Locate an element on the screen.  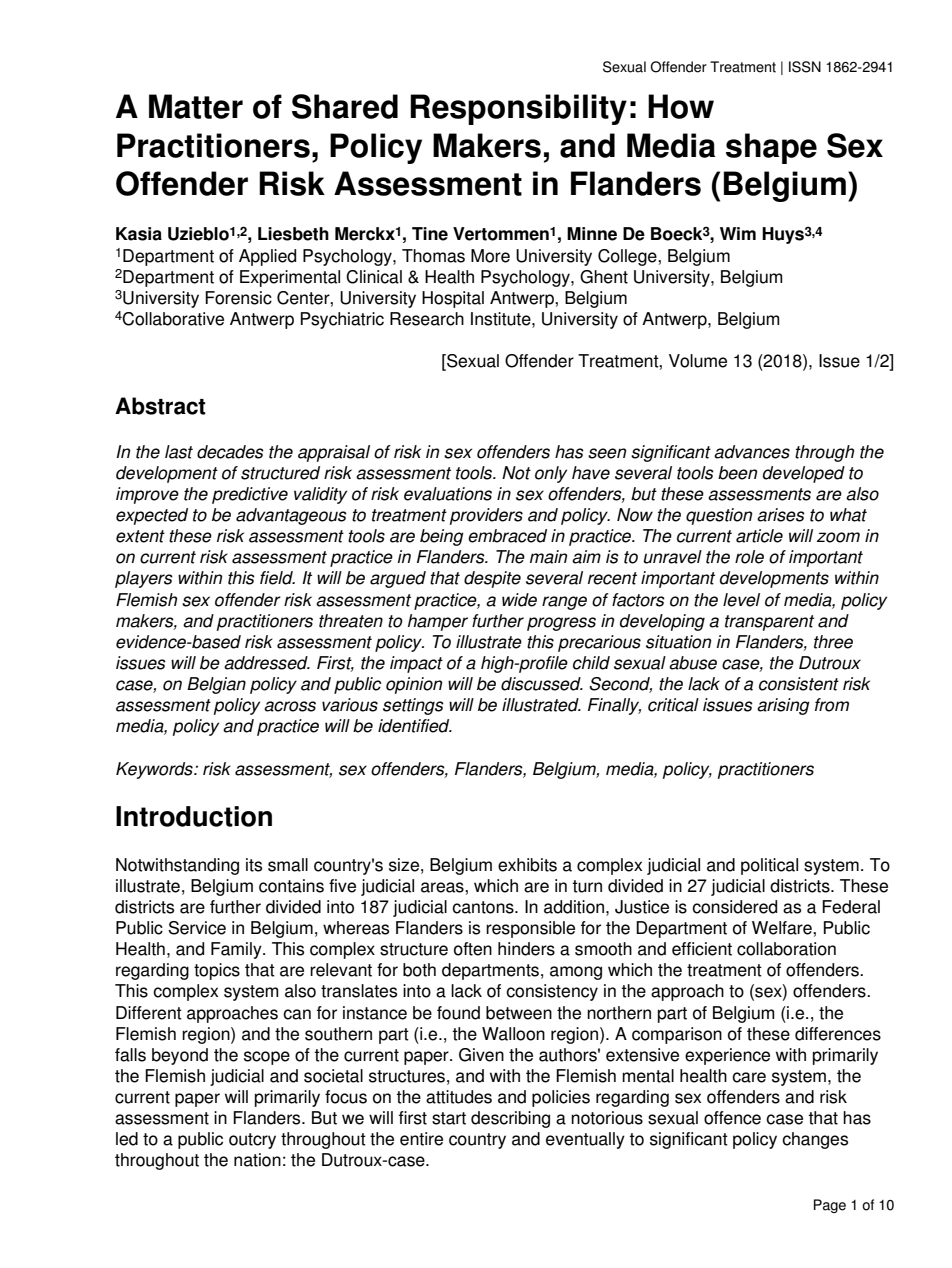
advances is located at coordinates (752, 452).
